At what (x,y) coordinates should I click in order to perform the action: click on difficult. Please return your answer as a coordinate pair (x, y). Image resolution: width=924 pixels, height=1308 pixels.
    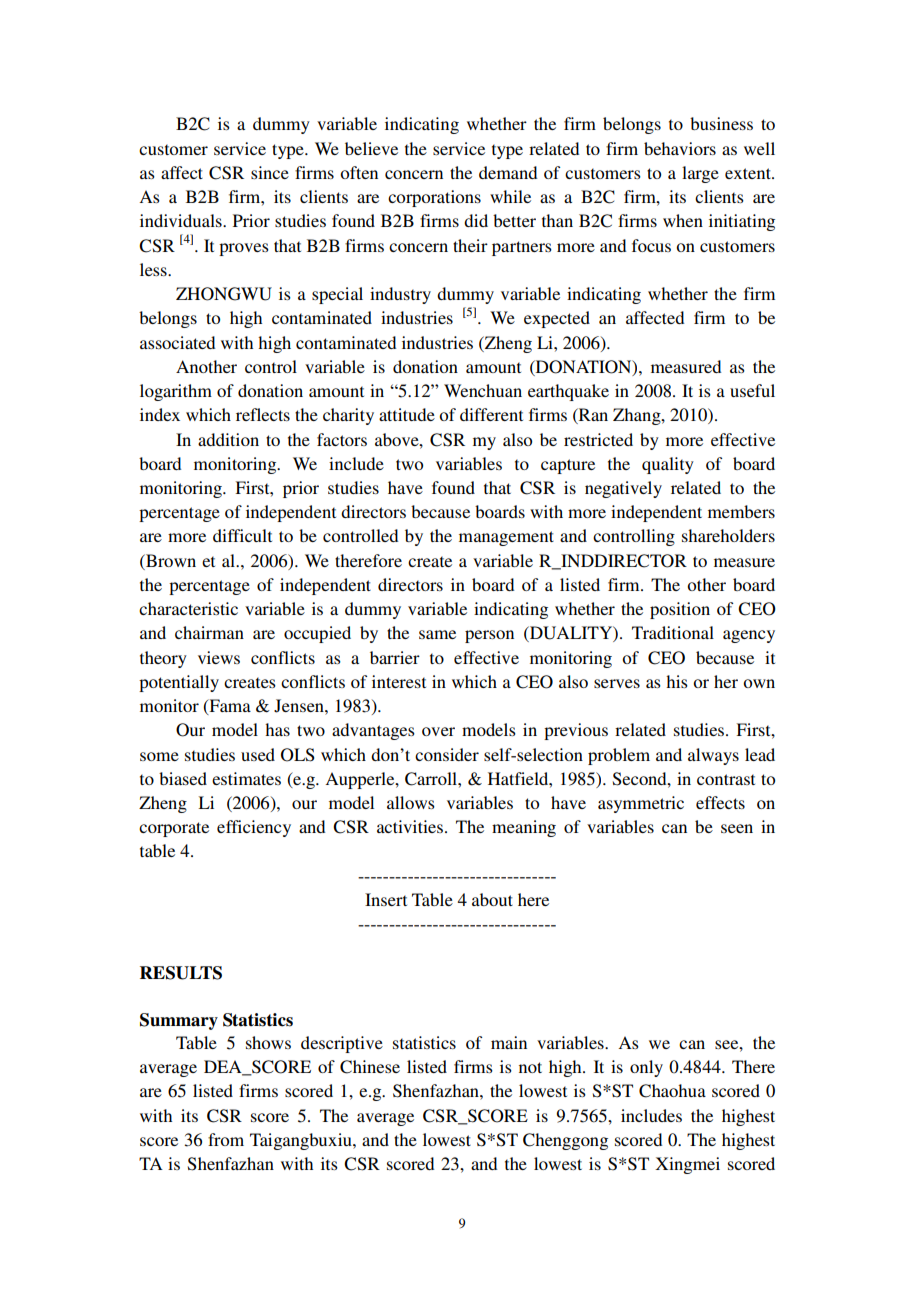
    Looking at the image, I should click on (242, 535).
